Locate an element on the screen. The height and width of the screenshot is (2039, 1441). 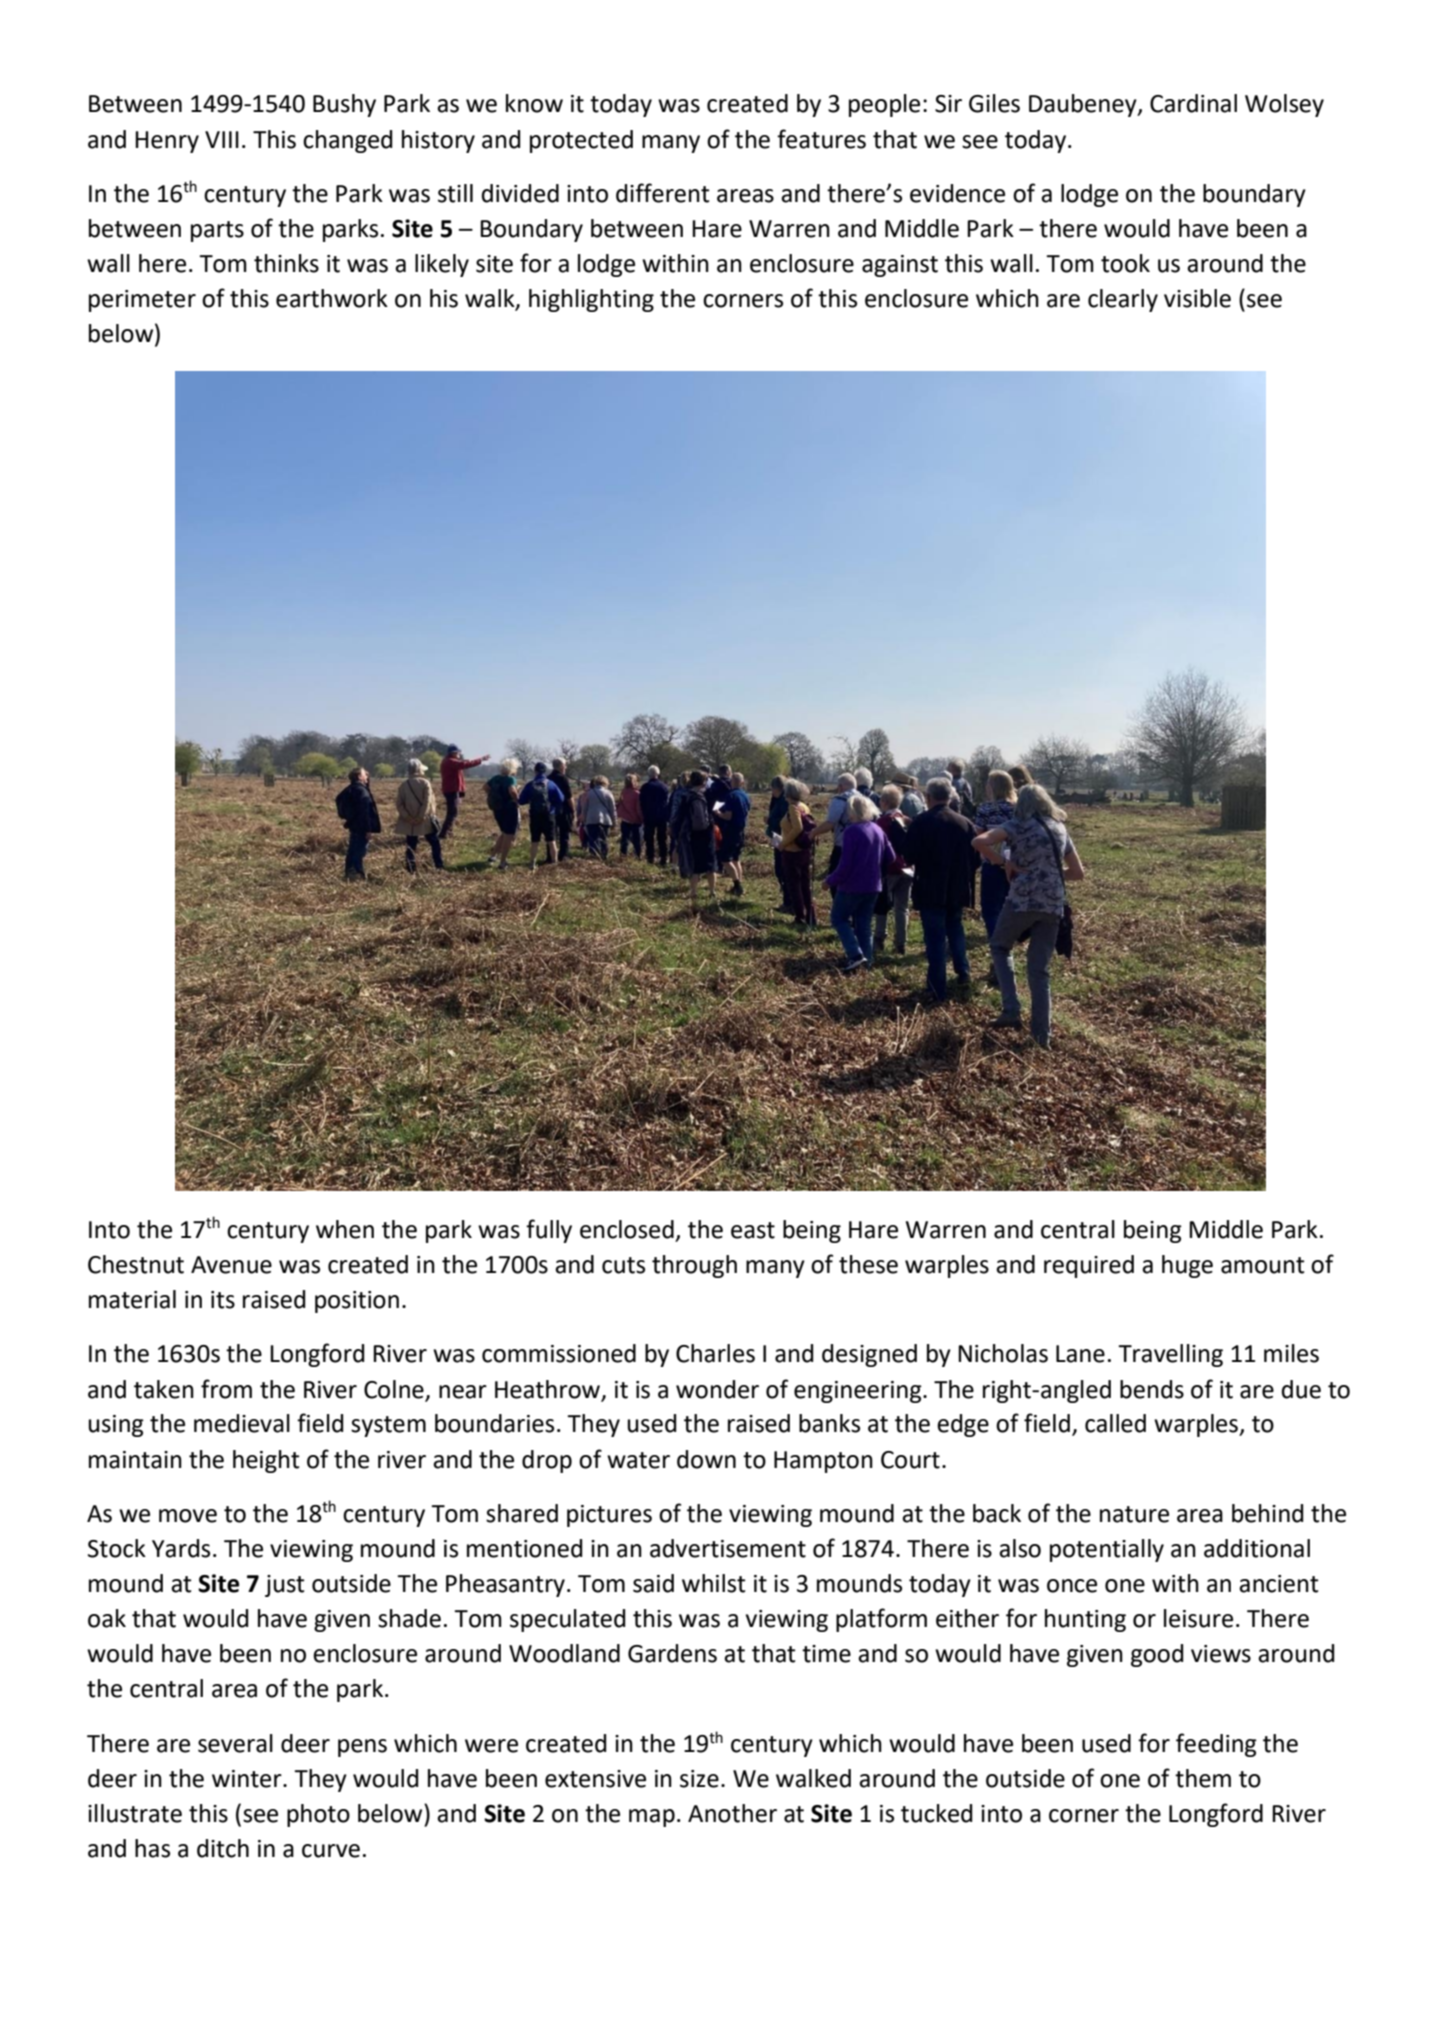
earthwork is located at coordinates (332, 298).
